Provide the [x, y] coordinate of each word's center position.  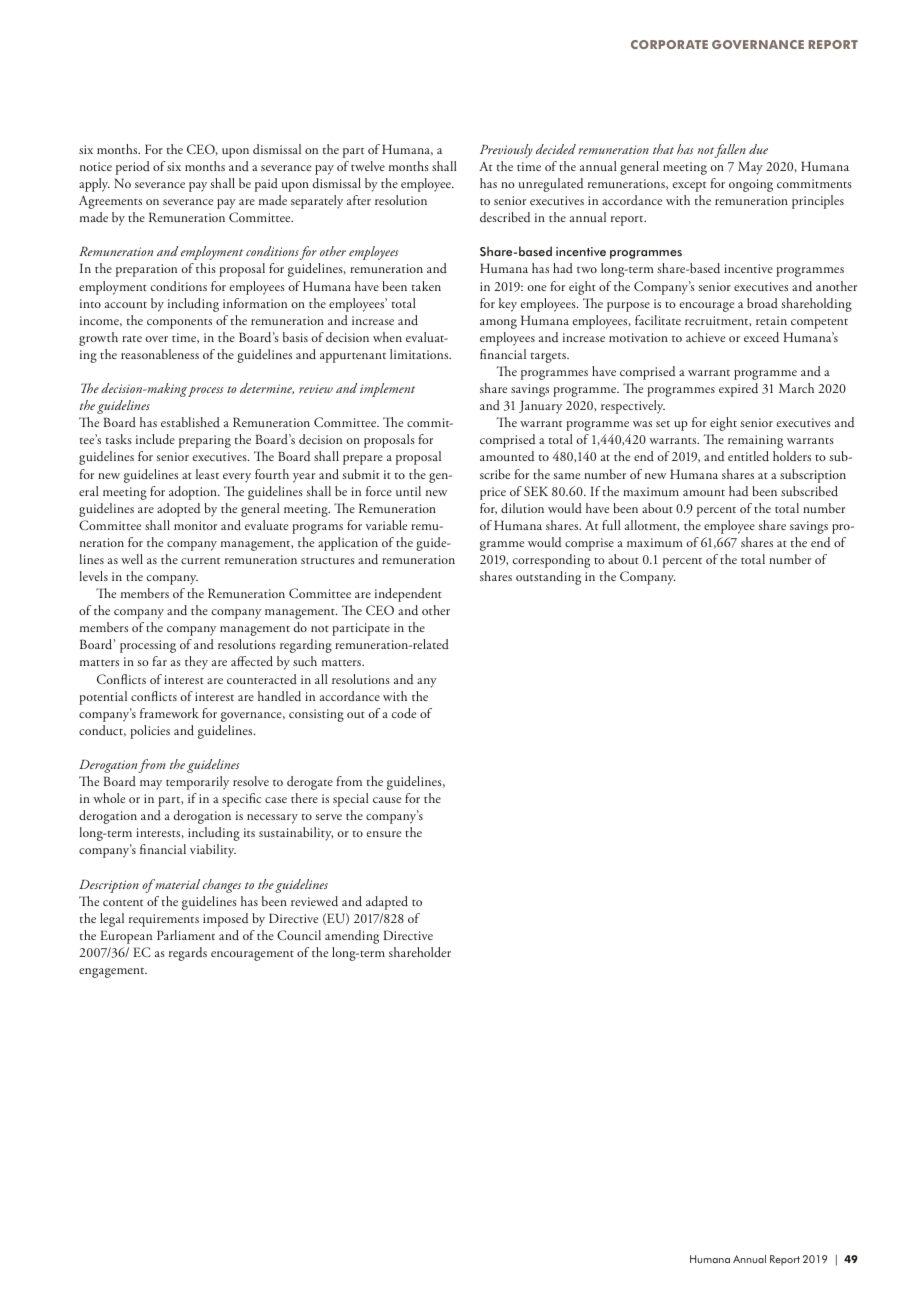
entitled [748, 456]
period [133, 168]
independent [408, 595]
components [179, 324]
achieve [705, 337]
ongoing [751, 185]
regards [188, 954]
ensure [383, 834]
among [498, 324]
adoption [194, 493]
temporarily [197, 783]
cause [387, 800]
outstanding [548, 578]
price [493, 493]
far [160, 661]
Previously [506, 151]
